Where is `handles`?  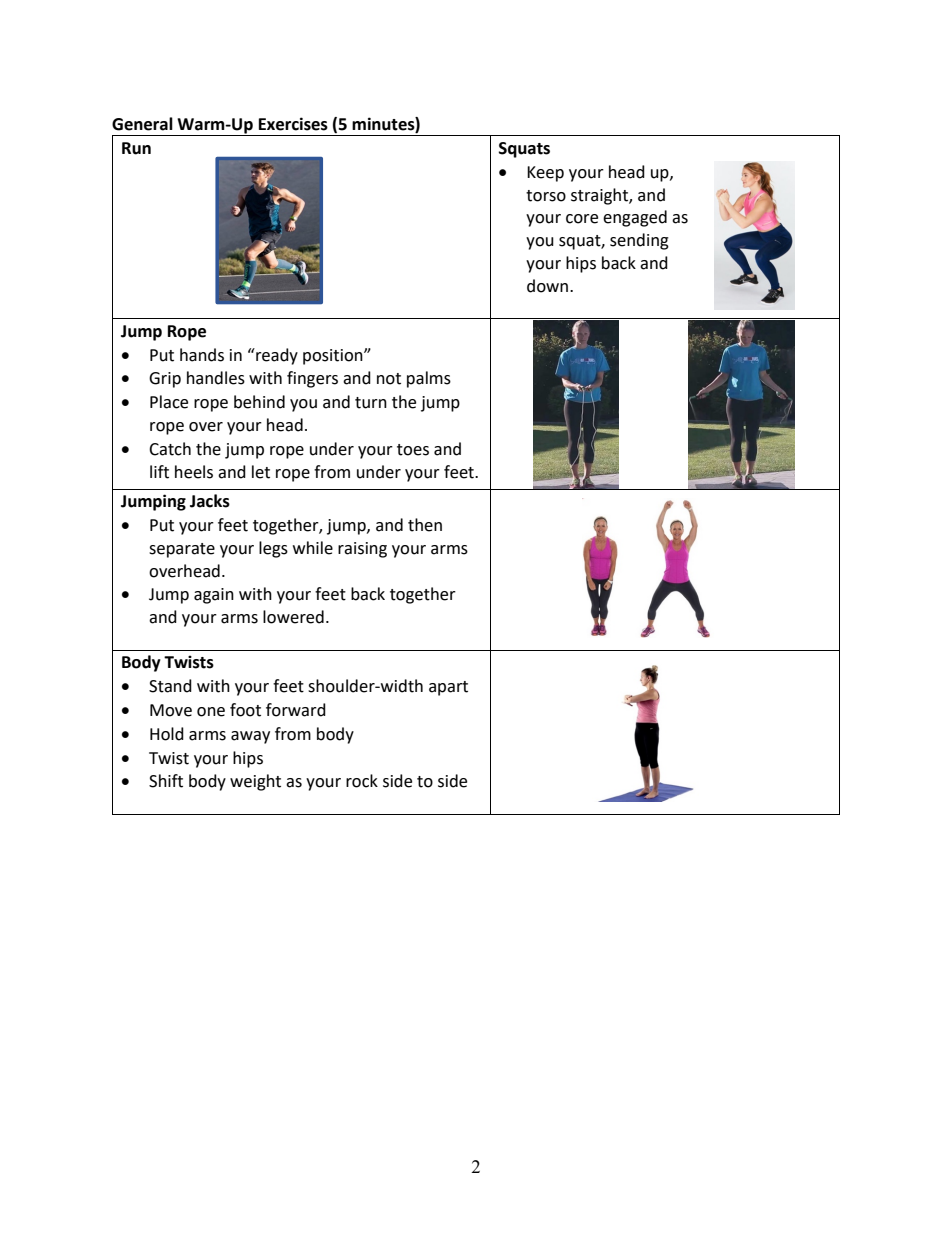
handles is located at coordinates (216, 378).
